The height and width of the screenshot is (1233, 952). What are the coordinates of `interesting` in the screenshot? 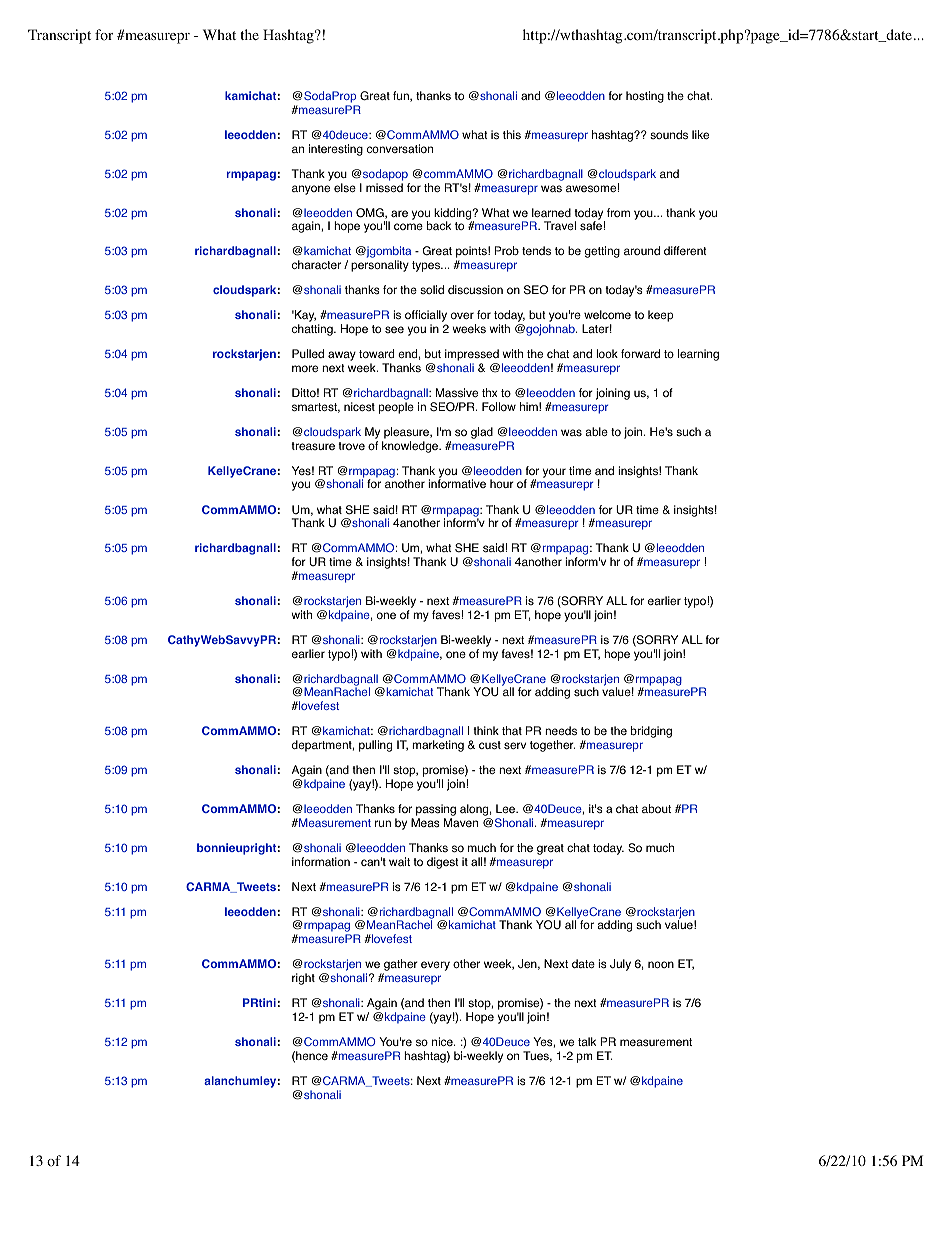 It's located at (336, 150).
